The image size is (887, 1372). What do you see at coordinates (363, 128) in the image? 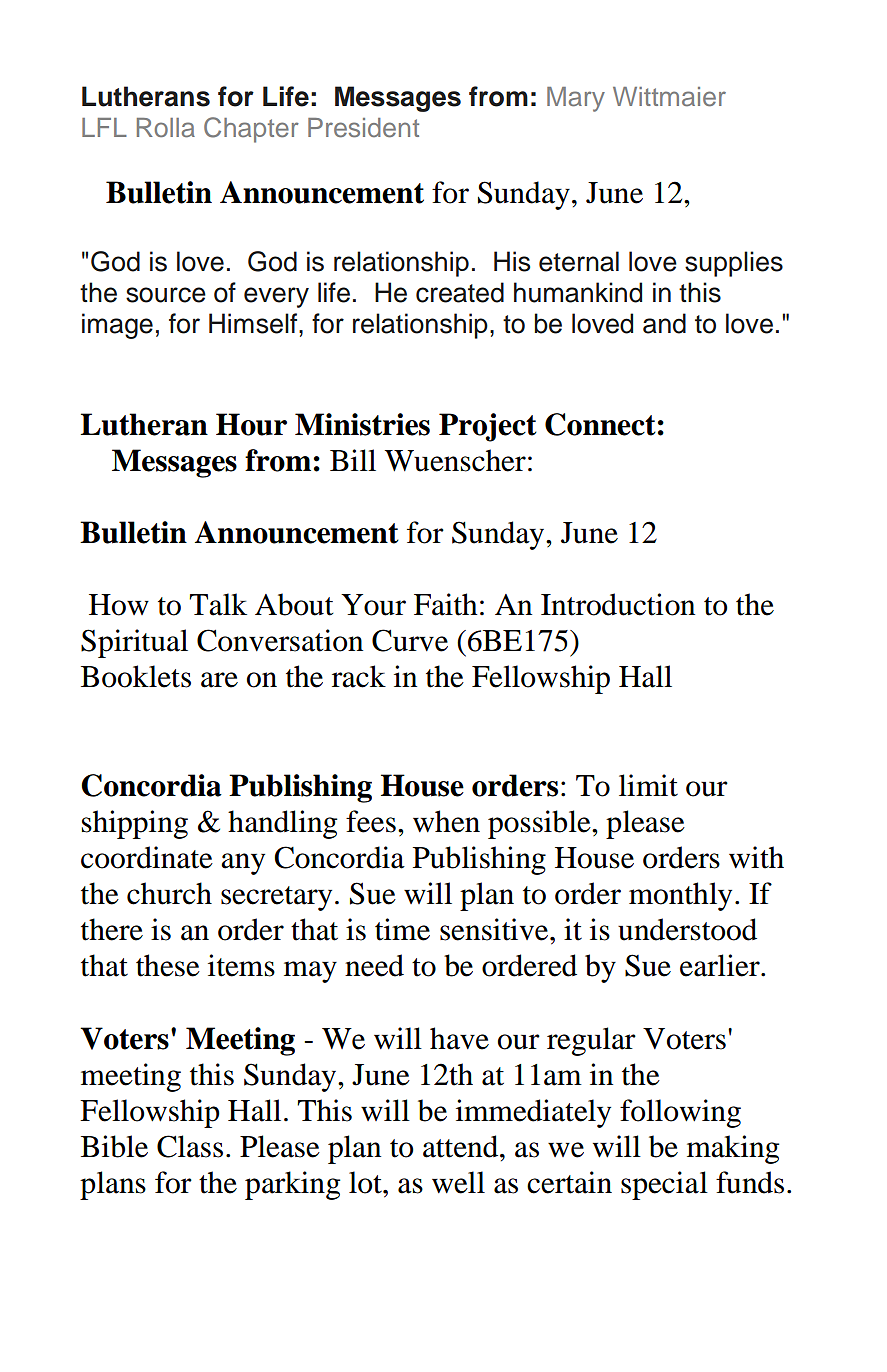
I see `President` at bounding box center [363, 128].
